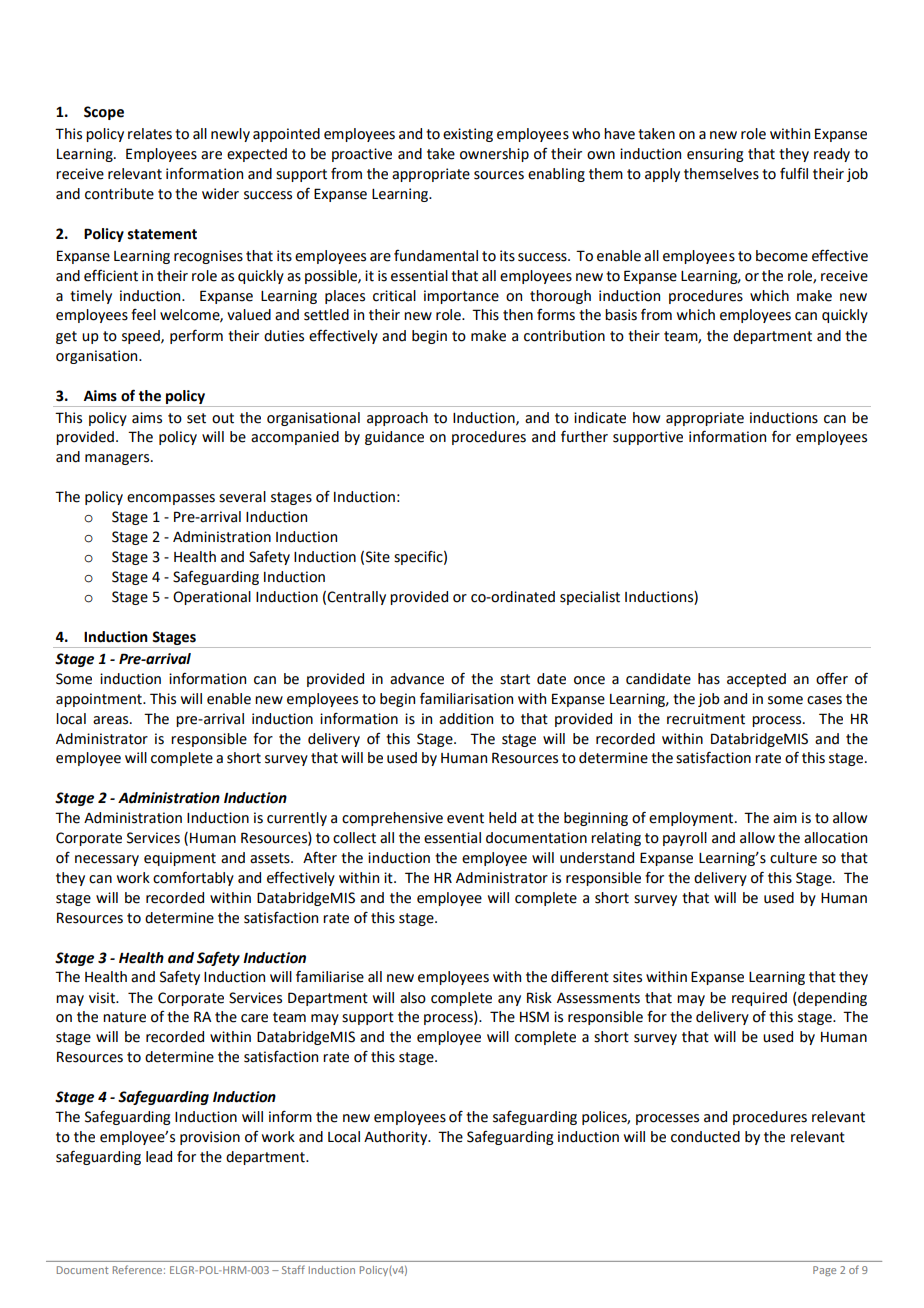 Image resolution: width=924 pixels, height=1308 pixels. Describe the element at coordinates (468, 135) in the screenshot. I see `existing` at that location.
